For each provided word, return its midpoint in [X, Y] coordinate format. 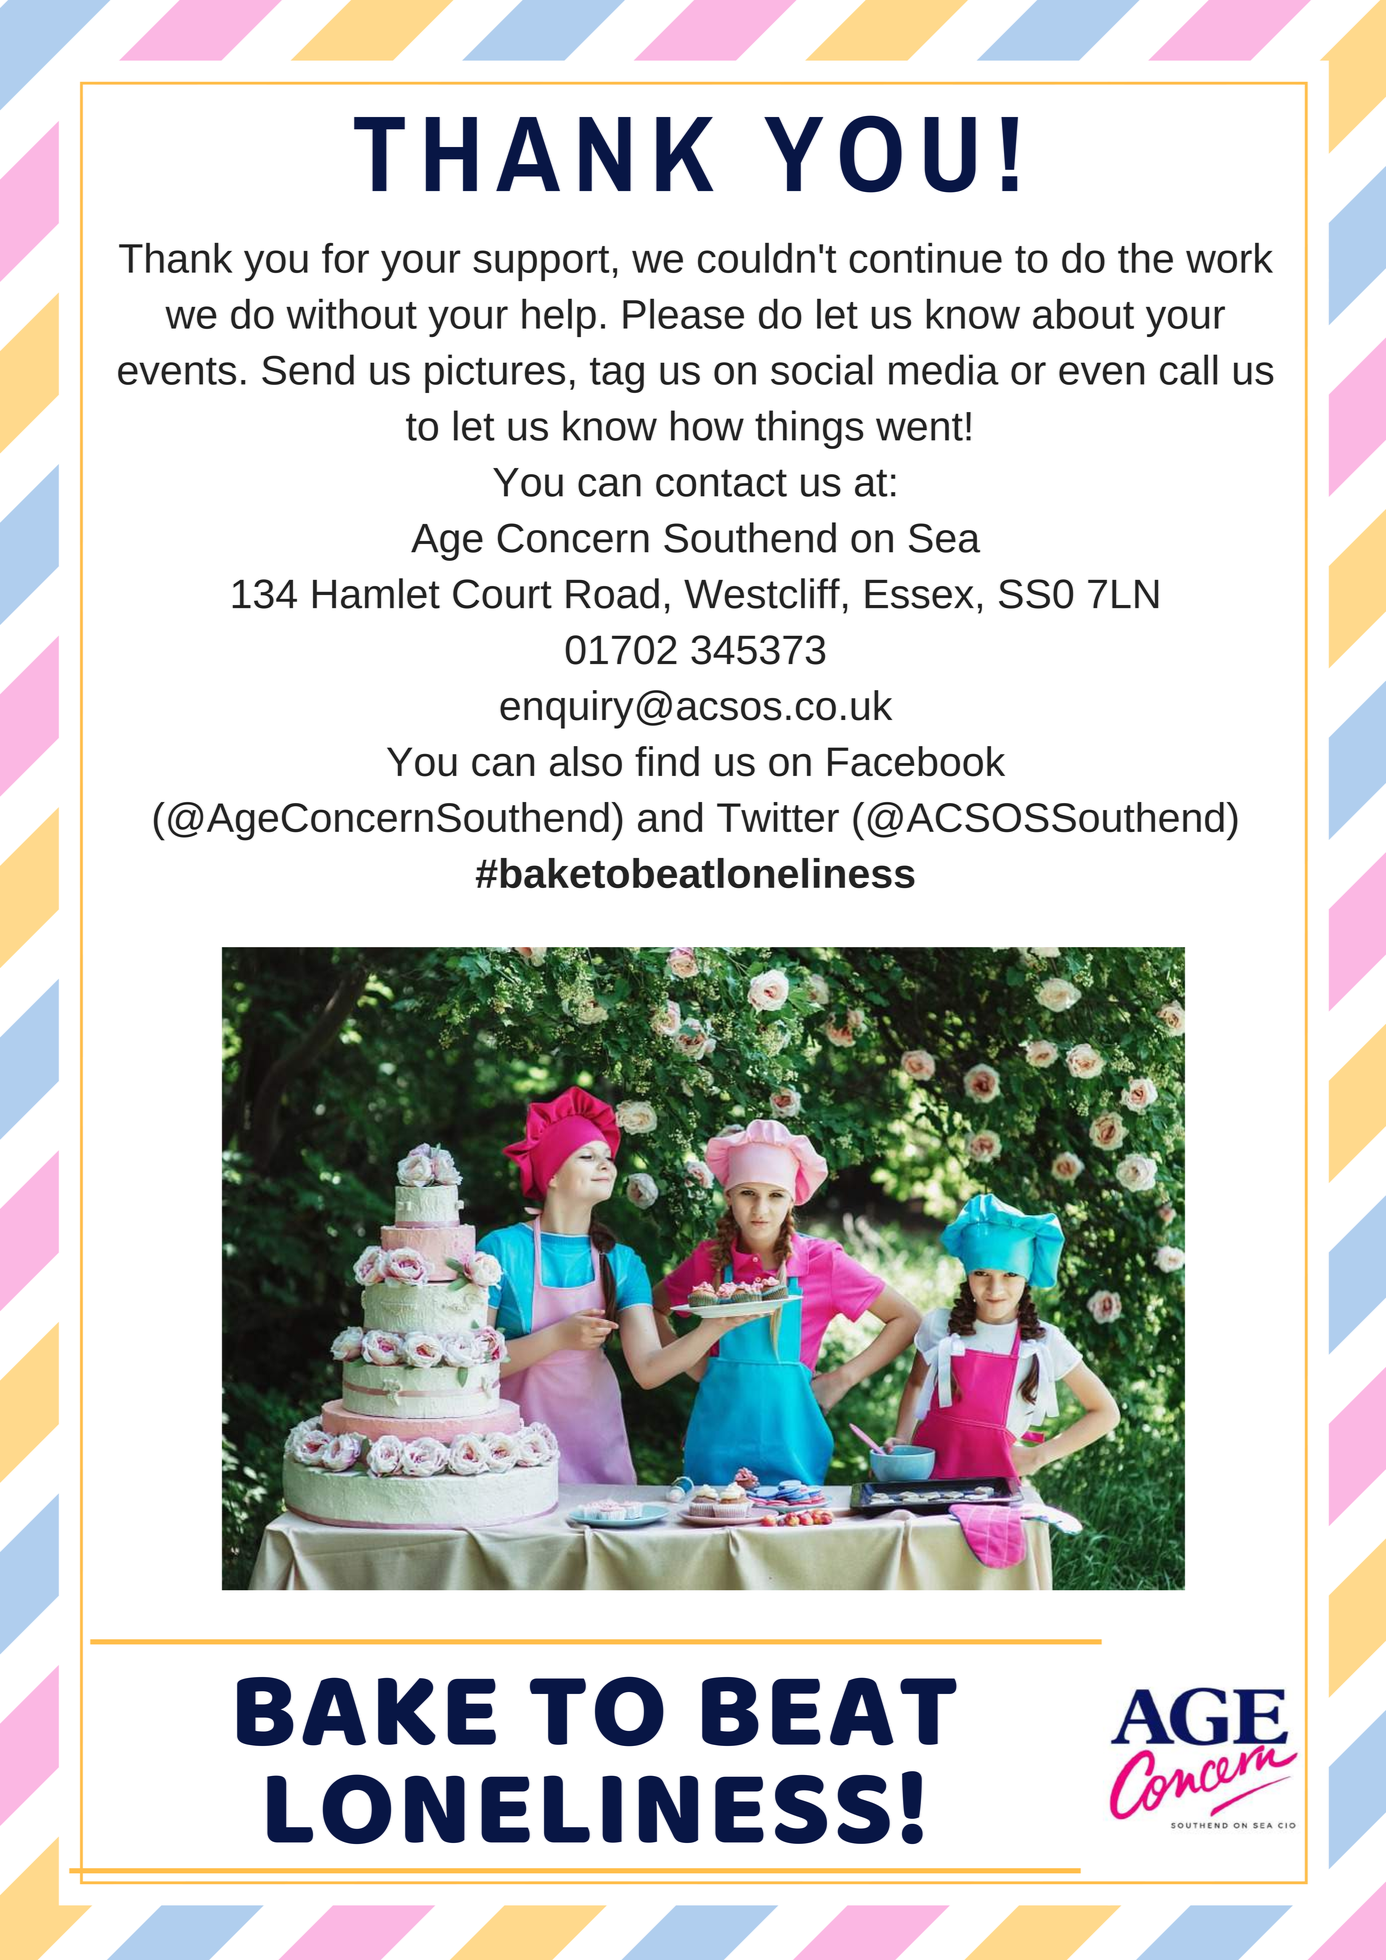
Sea [944, 538]
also [586, 761]
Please [683, 313]
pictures [495, 373]
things [809, 429]
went [919, 427]
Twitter [778, 817]
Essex [919, 594]
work [1229, 258]
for [345, 258]
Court [502, 594]
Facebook [916, 761]
